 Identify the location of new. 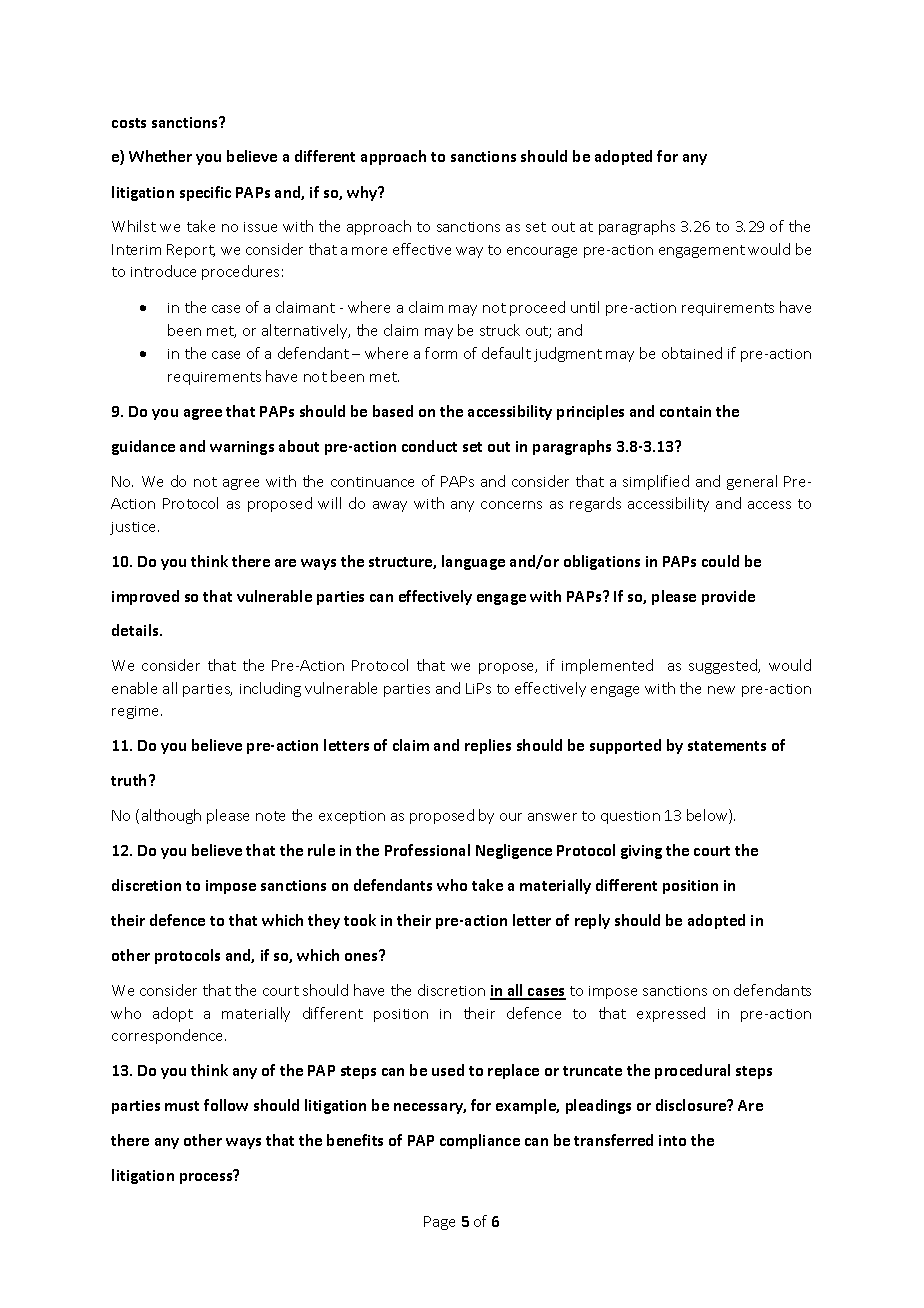
(721, 690).
